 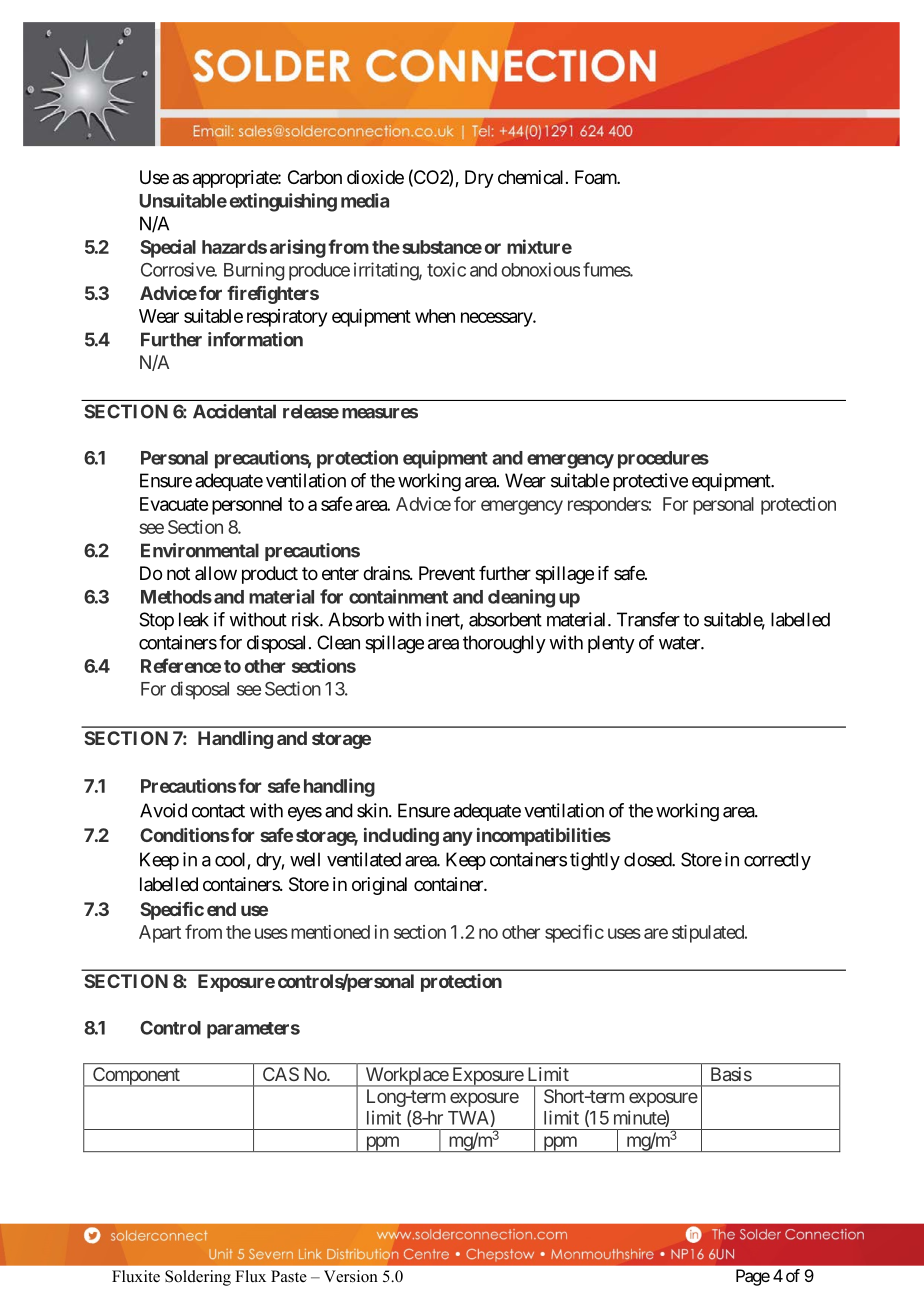 What do you see at coordinates (218, 811) in the screenshot?
I see `contact` at bounding box center [218, 811].
